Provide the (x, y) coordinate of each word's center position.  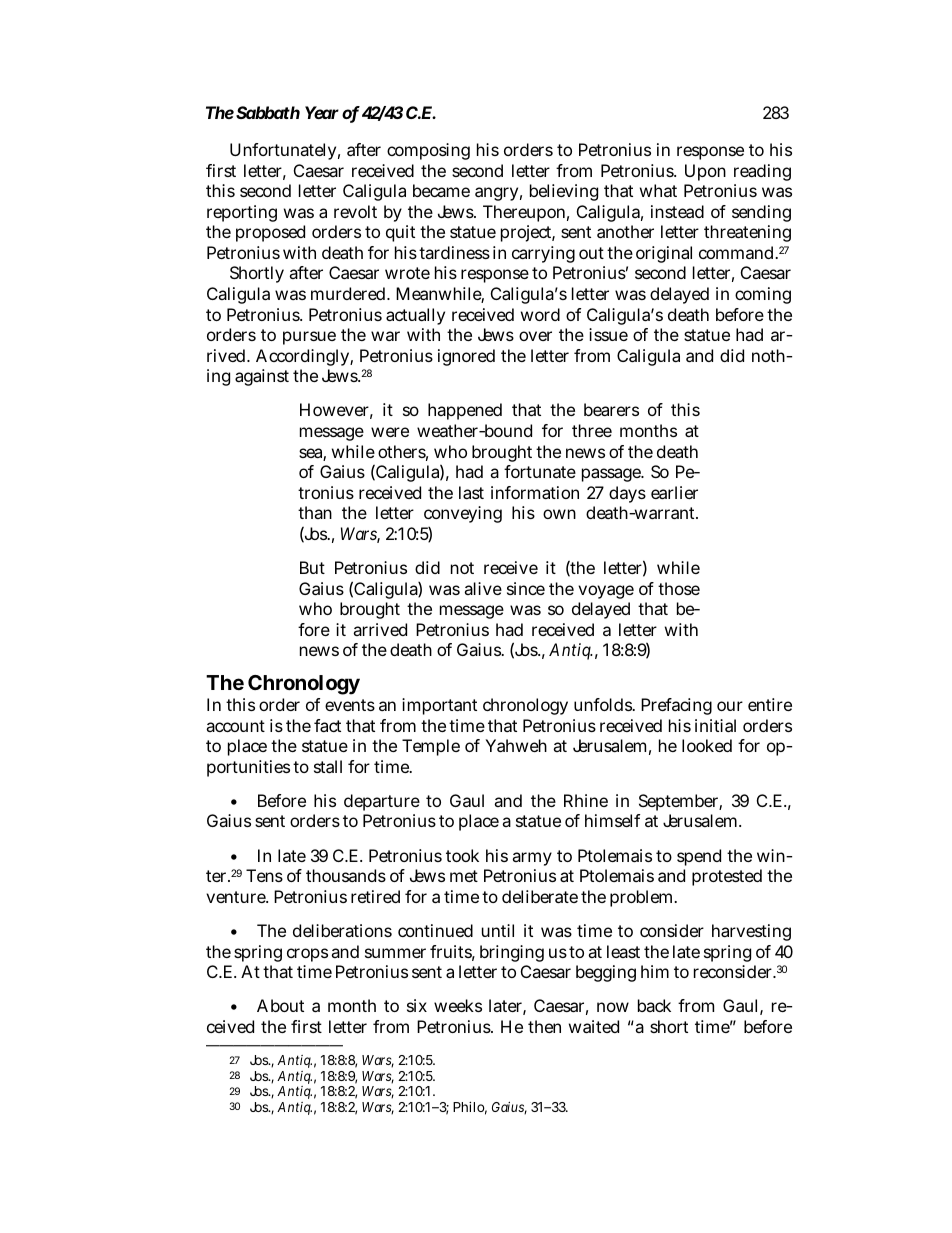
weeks (458, 1005)
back (654, 1005)
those (679, 588)
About (280, 1005)
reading (762, 172)
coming (763, 295)
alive (483, 588)
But (312, 567)
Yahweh (516, 745)
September (680, 802)
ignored (466, 357)
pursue (309, 338)
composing (428, 151)
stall (328, 766)
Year (322, 112)
